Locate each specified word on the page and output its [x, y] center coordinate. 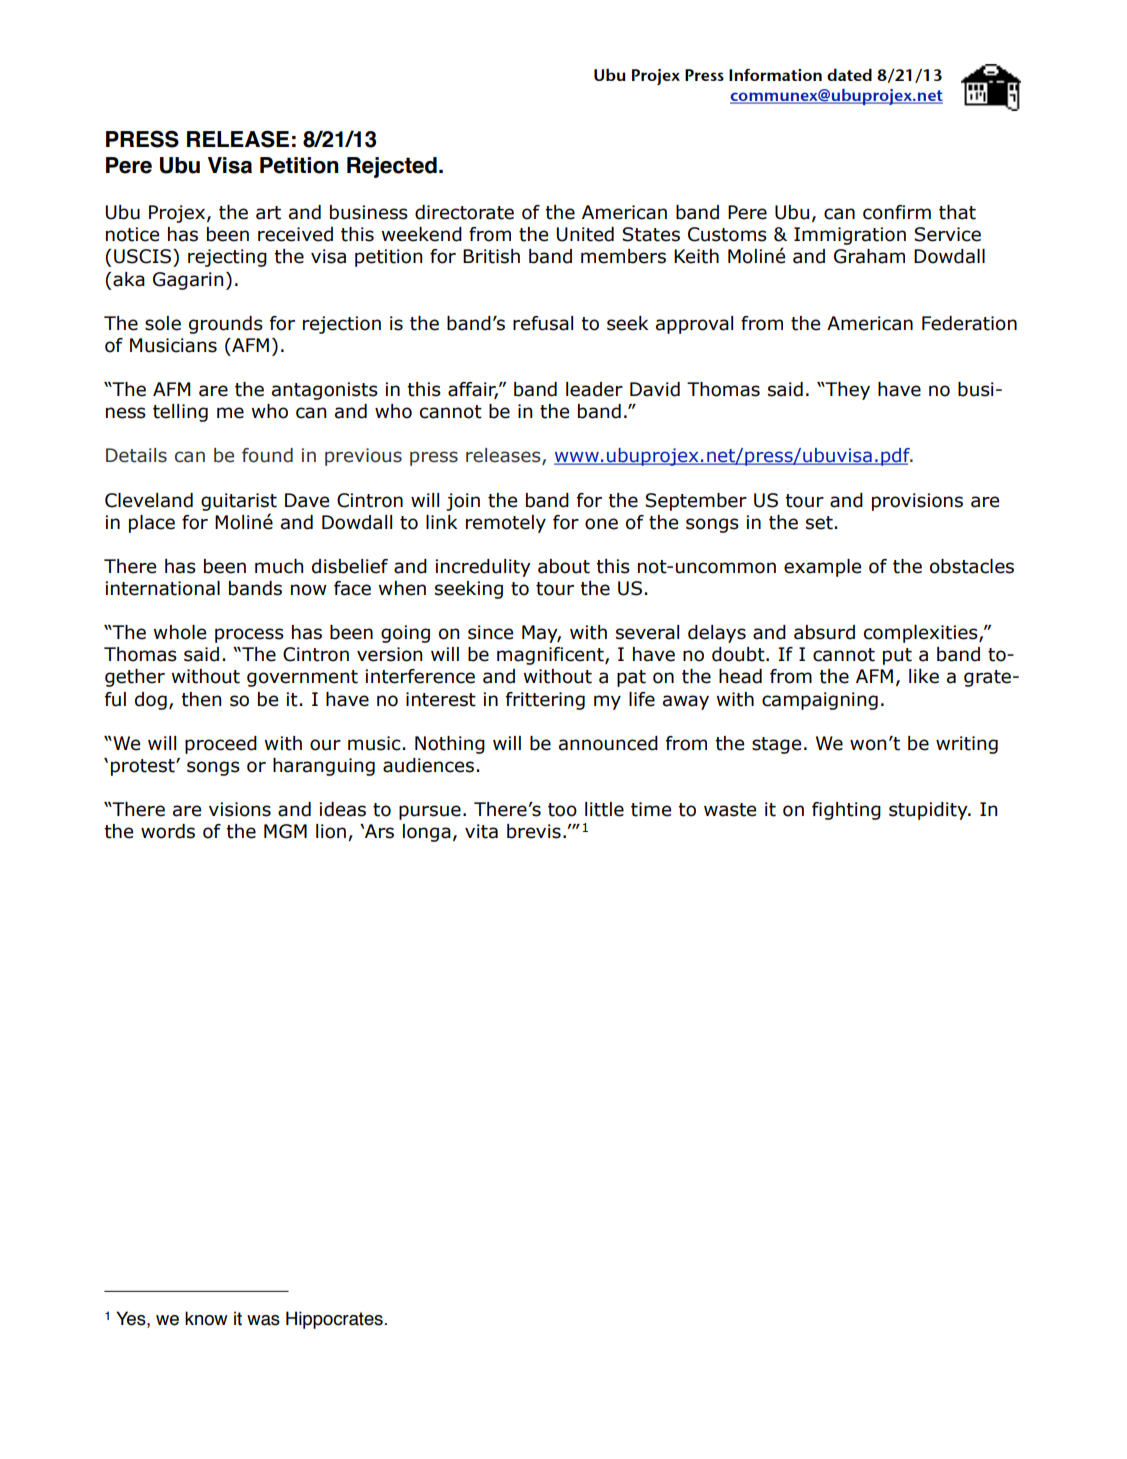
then [201, 699]
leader [594, 389]
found [267, 455]
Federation [969, 323]
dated [849, 74]
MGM [285, 831]
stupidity [929, 811]
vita [481, 831]
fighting [846, 811]
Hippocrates [335, 1320]
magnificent [551, 656]
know [206, 1318]
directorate [464, 212]
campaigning [820, 701]
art [268, 213]
